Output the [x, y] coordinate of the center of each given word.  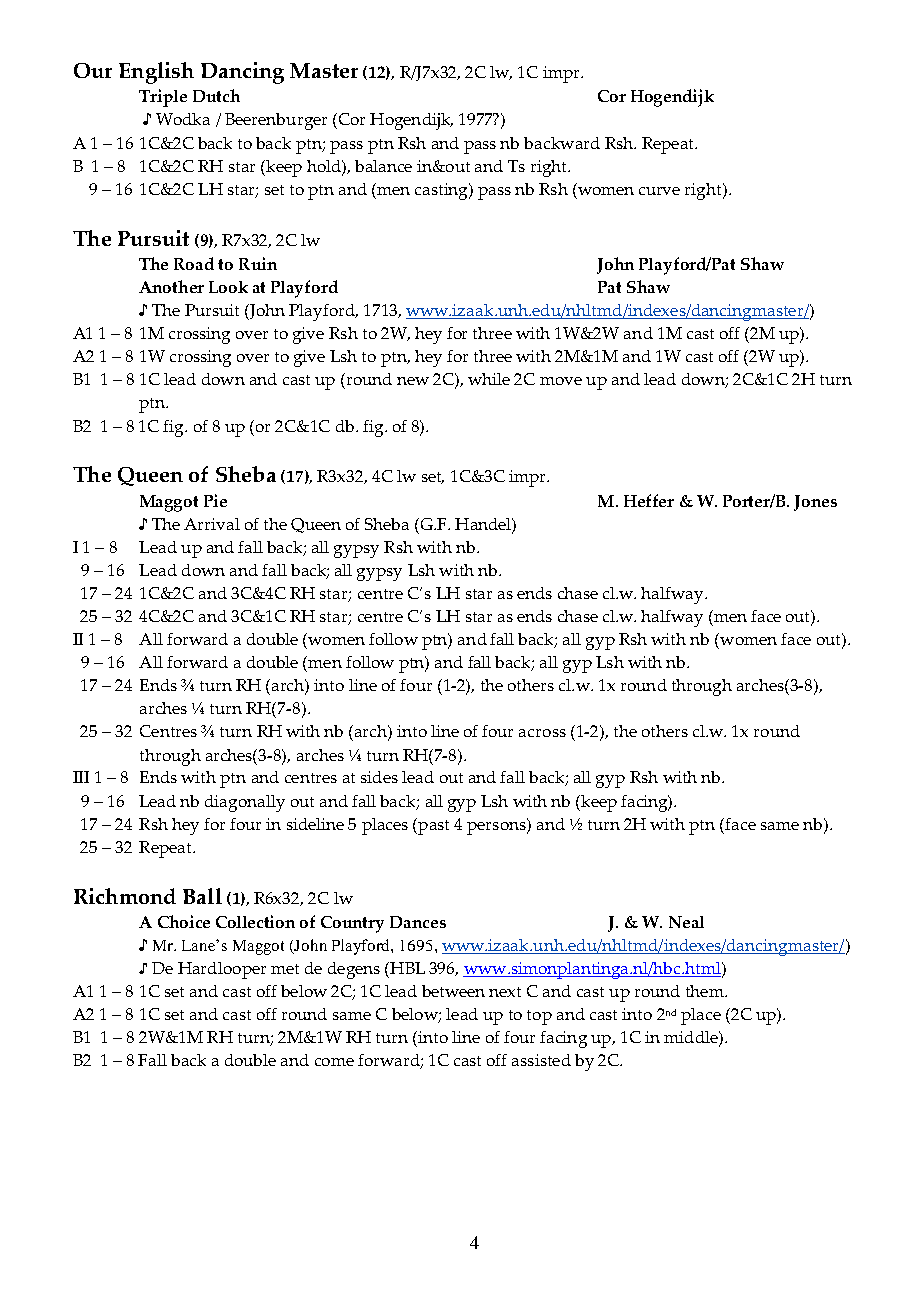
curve [659, 191]
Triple [163, 98]
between [453, 991]
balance [383, 166]
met [285, 969]
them [706, 991]
